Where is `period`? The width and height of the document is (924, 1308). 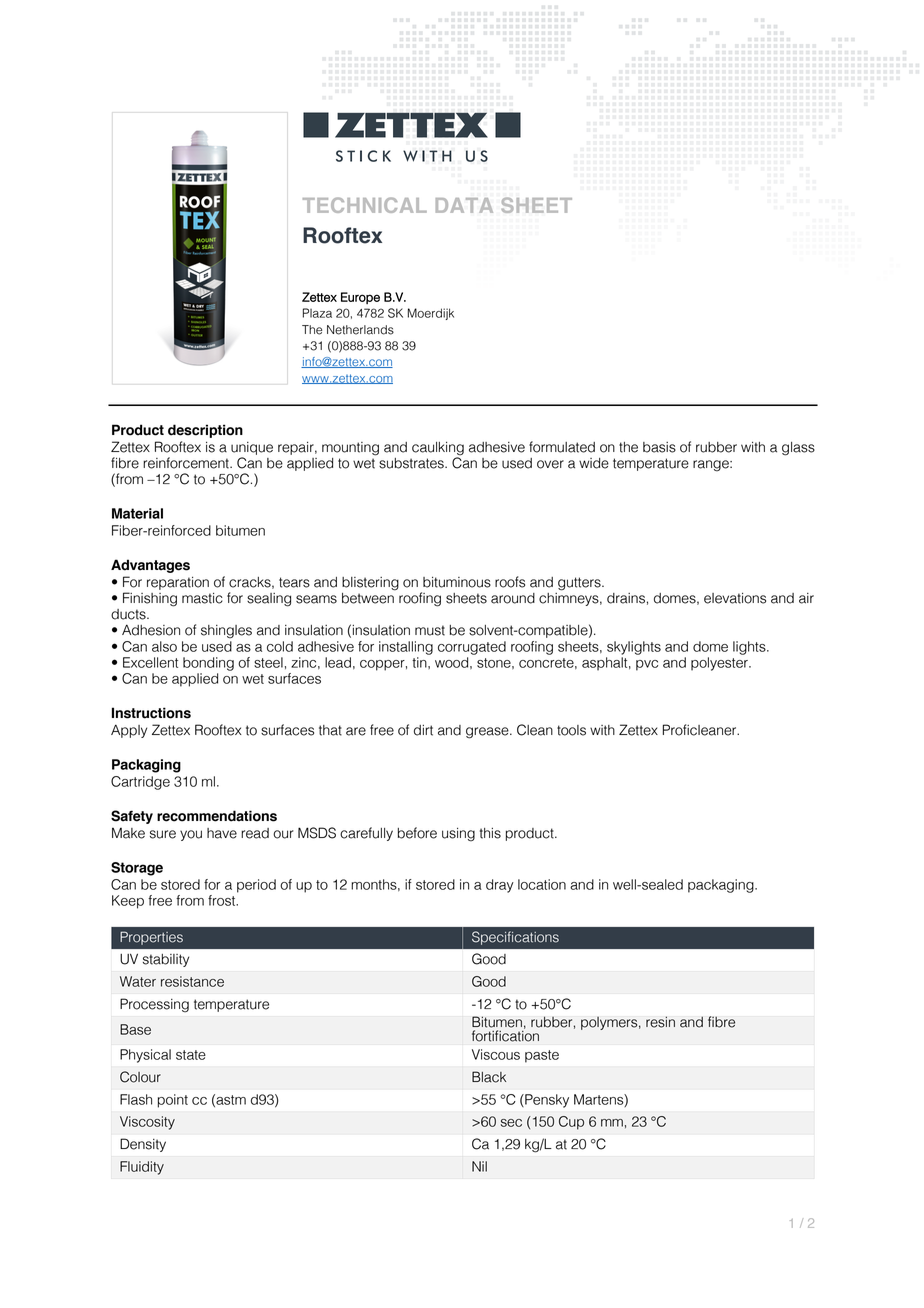 period is located at coordinates (256, 886).
